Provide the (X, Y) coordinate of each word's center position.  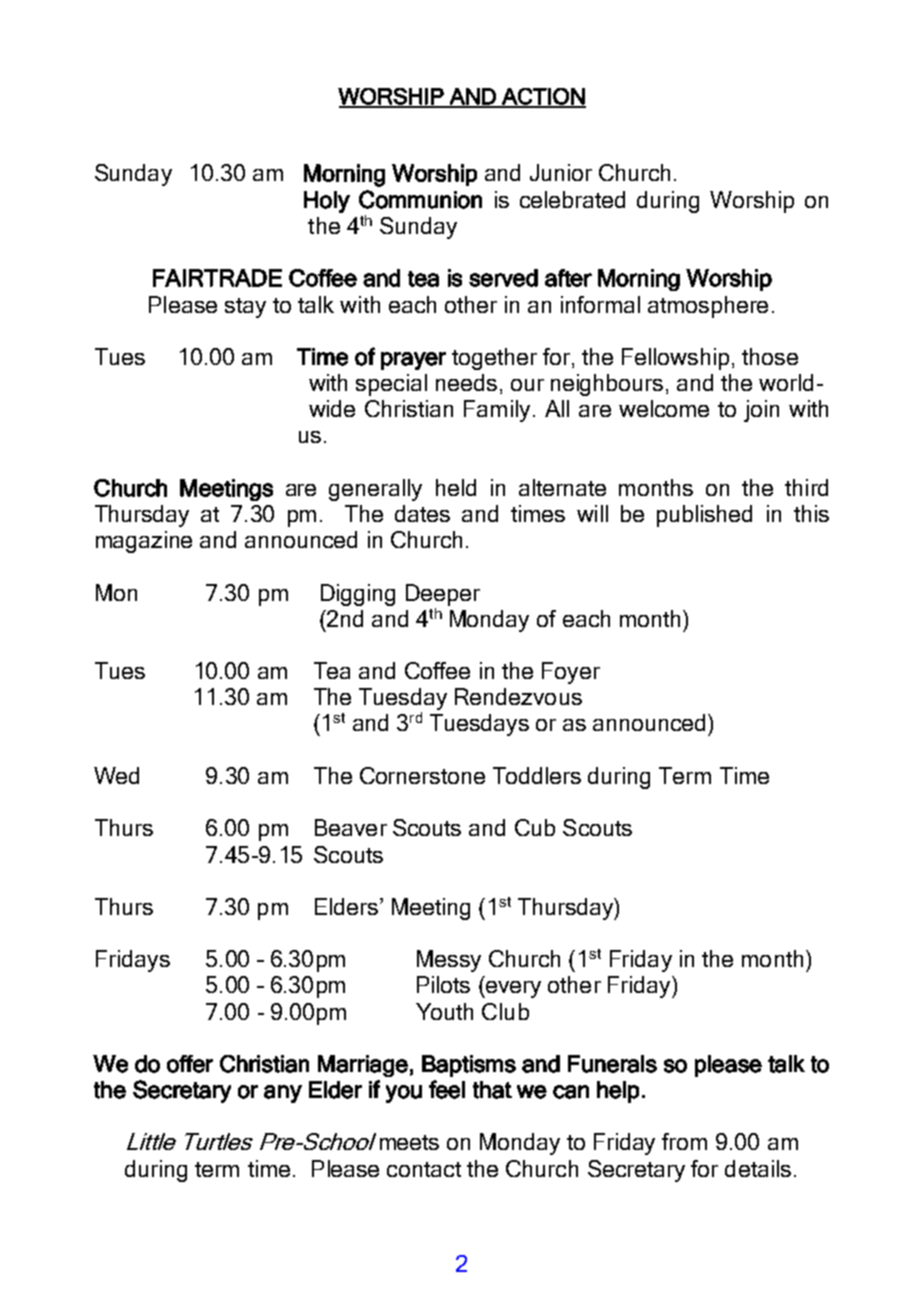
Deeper (443, 595)
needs (466, 382)
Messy (449, 961)
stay (245, 308)
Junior (561, 172)
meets (409, 1142)
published (704, 516)
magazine (144, 542)
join (761, 411)
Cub (535, 827)
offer (190, 1064)
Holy (327, 202)
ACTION (543, 97)
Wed (116, 775)
